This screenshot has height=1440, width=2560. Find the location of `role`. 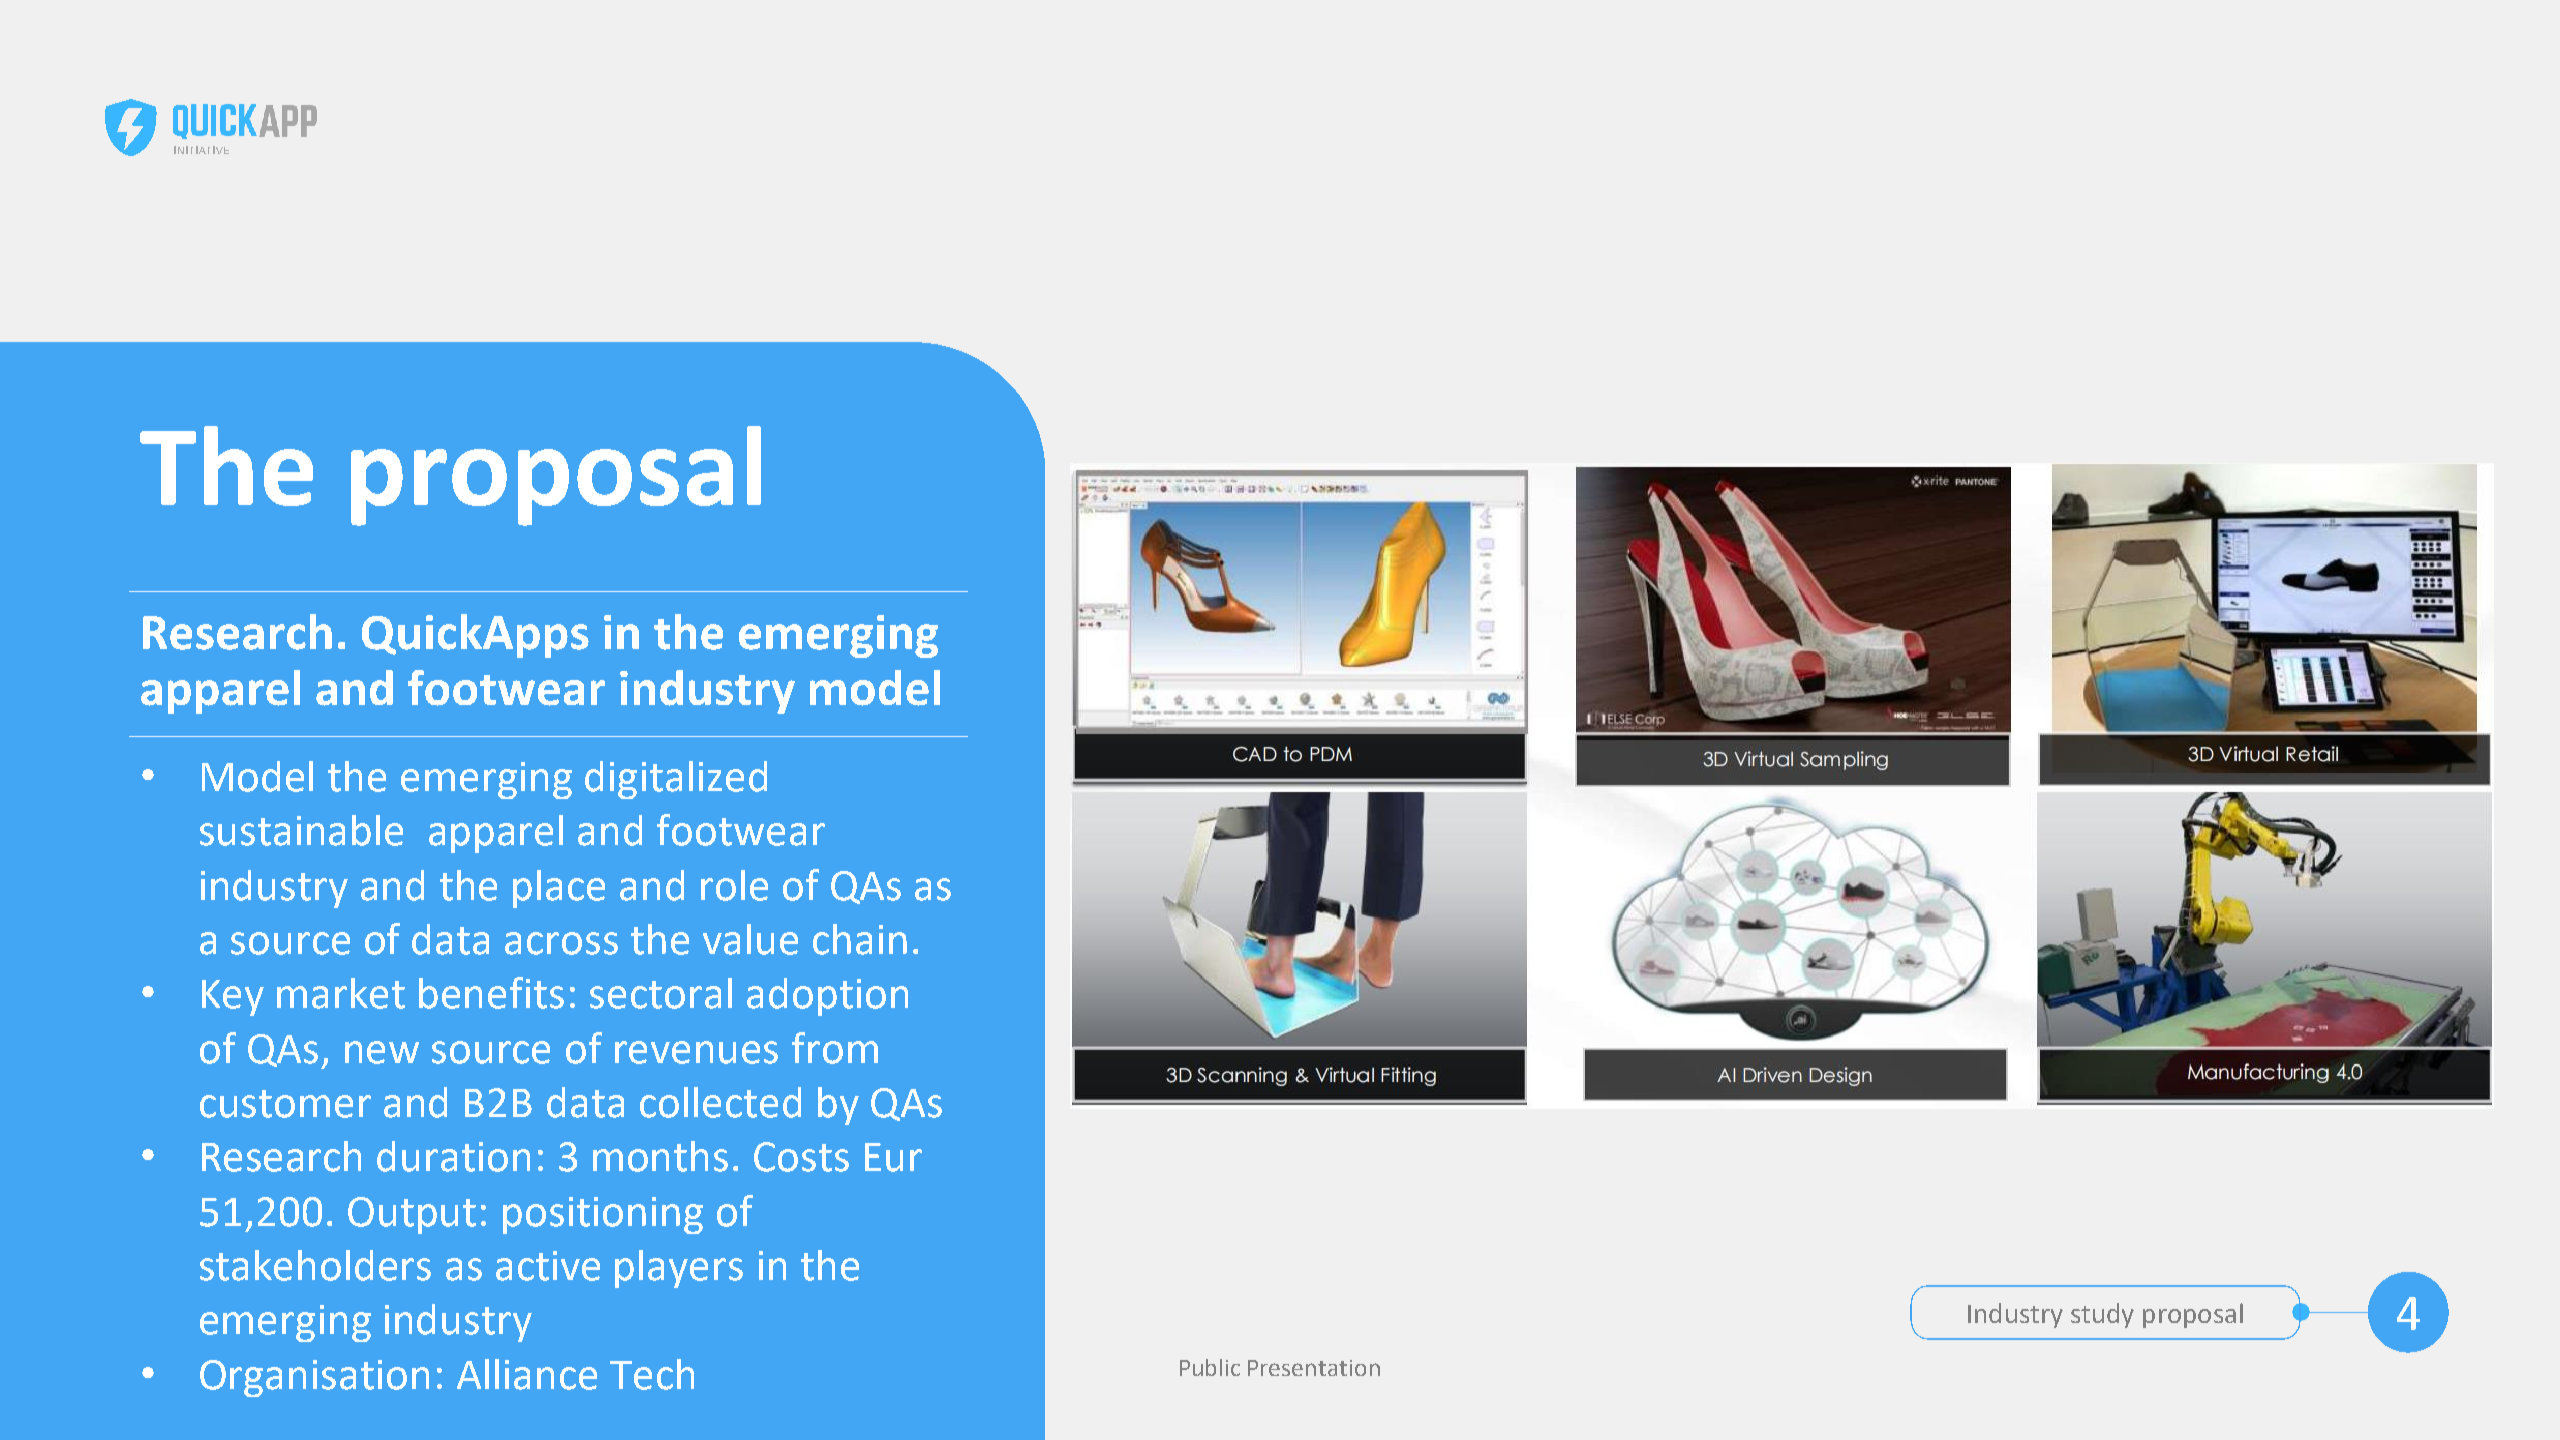

role is located at coordinates (734, 885).
